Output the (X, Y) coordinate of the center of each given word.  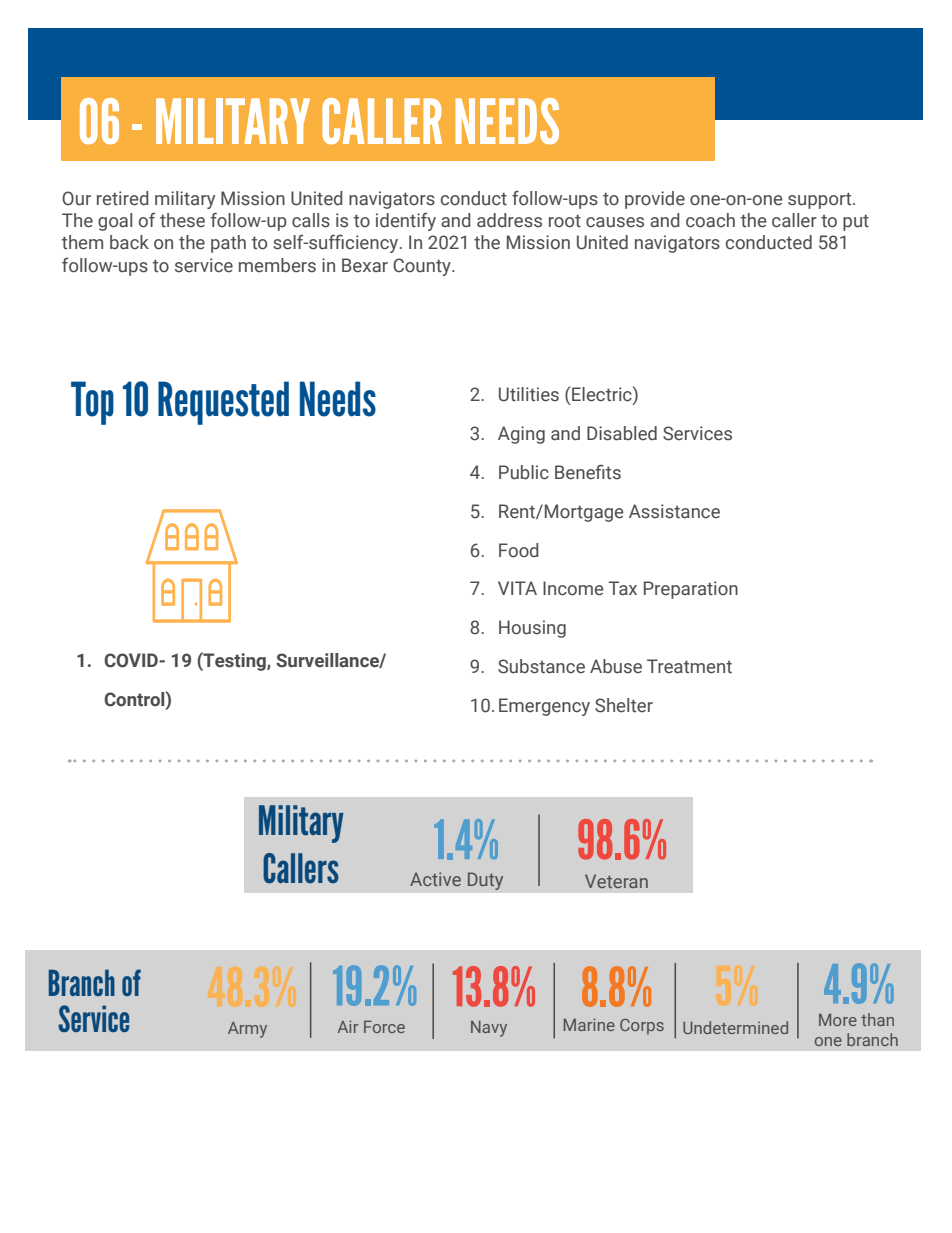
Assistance (674, 511)
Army (247, 1030)
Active (435, 879)
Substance (541, 666)
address (509, 220)
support (821, 200)
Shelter (624, 705)
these (182, 220)
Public (524, 472)
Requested (223, 403)
